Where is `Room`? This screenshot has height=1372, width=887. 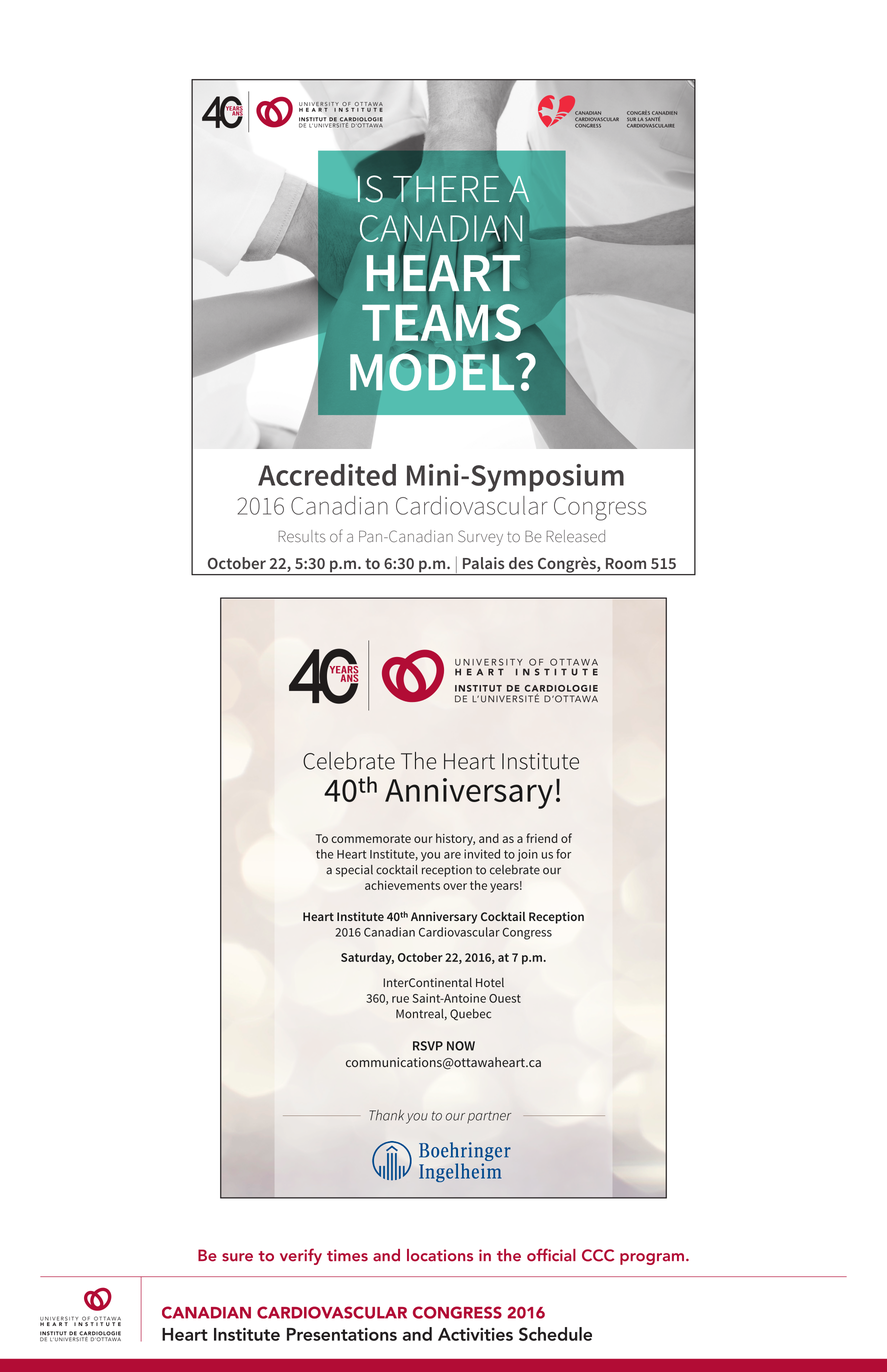
Room is located at coordinates (626, 563).
